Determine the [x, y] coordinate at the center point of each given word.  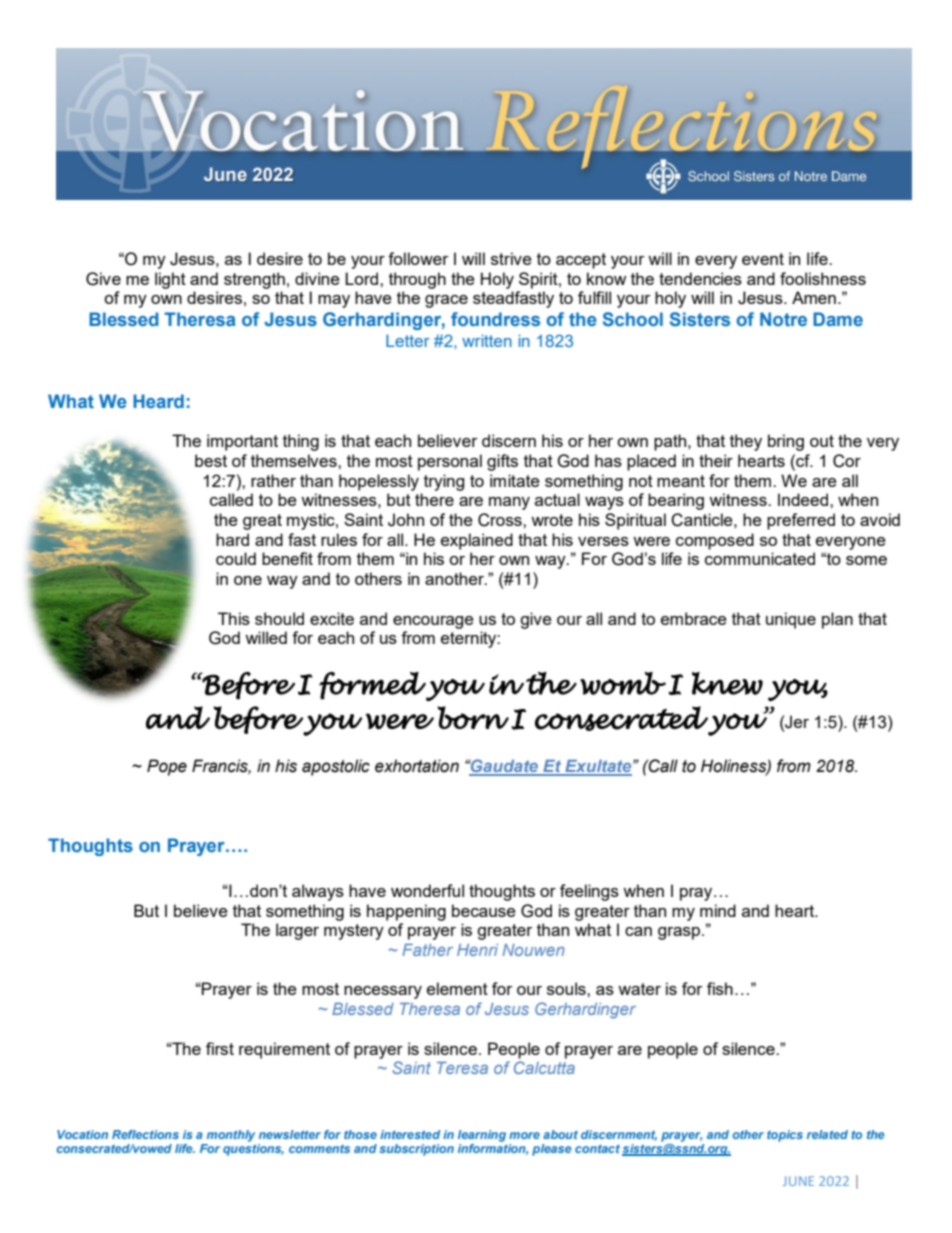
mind [718, 910]
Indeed [803, 499]
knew [727, 683]
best [211, 460]
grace [446, 301]
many [509, 503]
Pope [167, 767]
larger [297, 931]
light [170, 280]
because [484, 910]
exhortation [417, 766]
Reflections [145, 1134]
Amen [814, 297]
